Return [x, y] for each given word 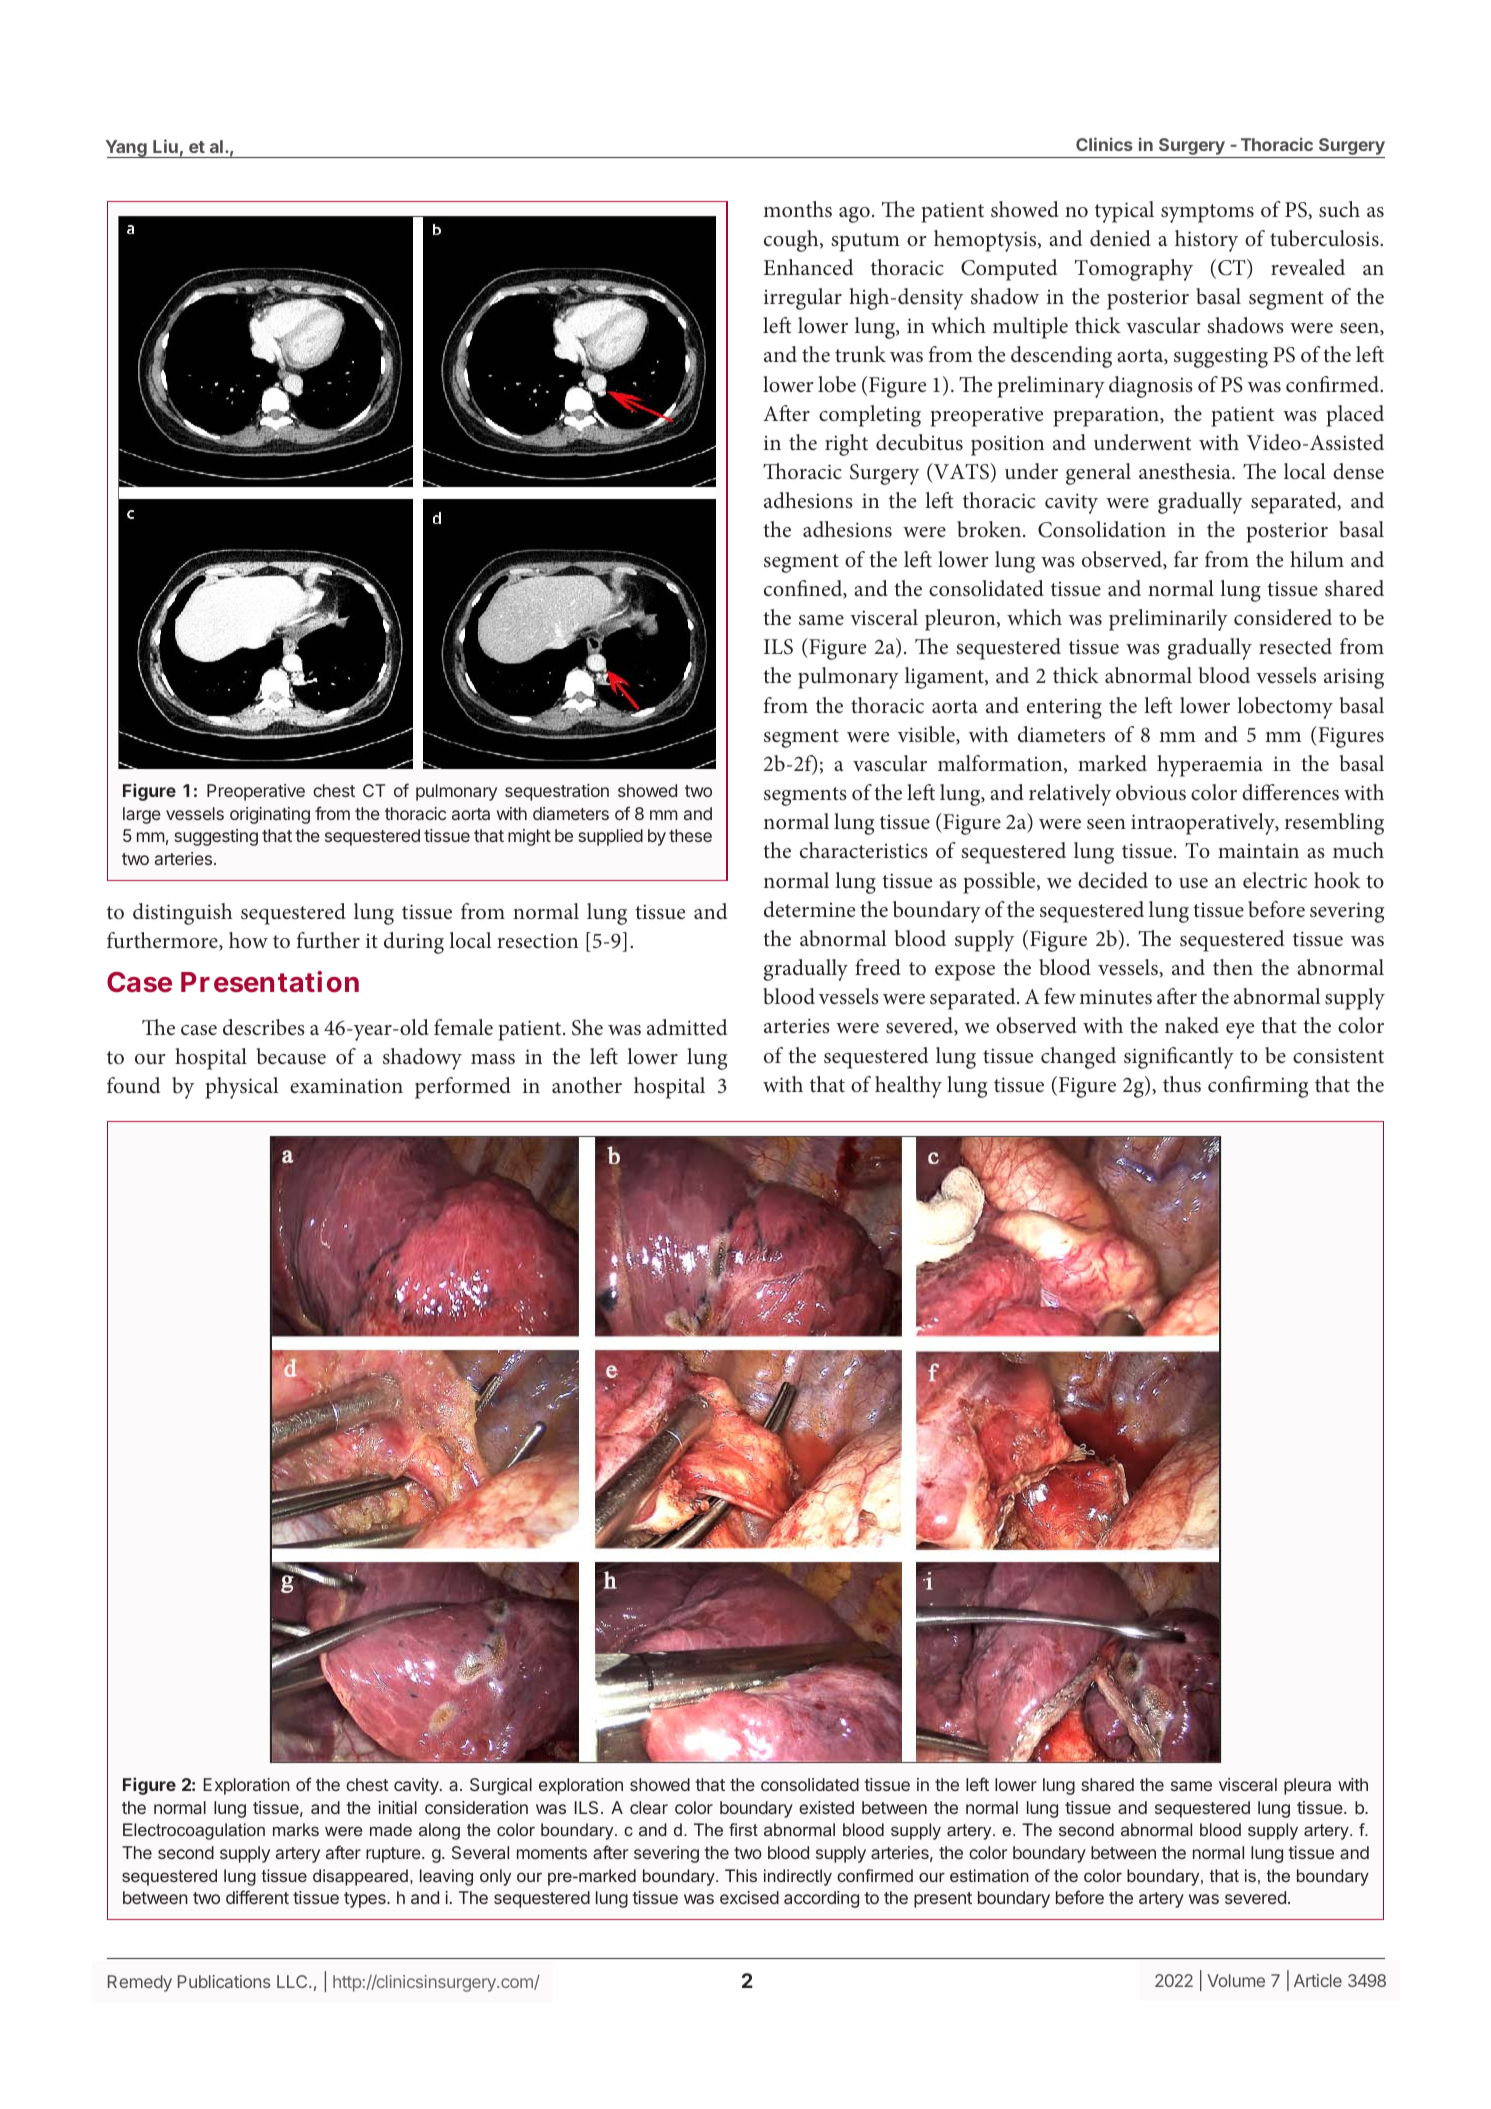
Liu [165, 146]
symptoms [1207, 213]
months [797, 209]
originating [270, 815]
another [587, 1085]
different [257, 1897]
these [690, 835]
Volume [1236, 1980]
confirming [1258, 1087]
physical [241, 1088]
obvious [1151, 792]
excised [749, 1897]
